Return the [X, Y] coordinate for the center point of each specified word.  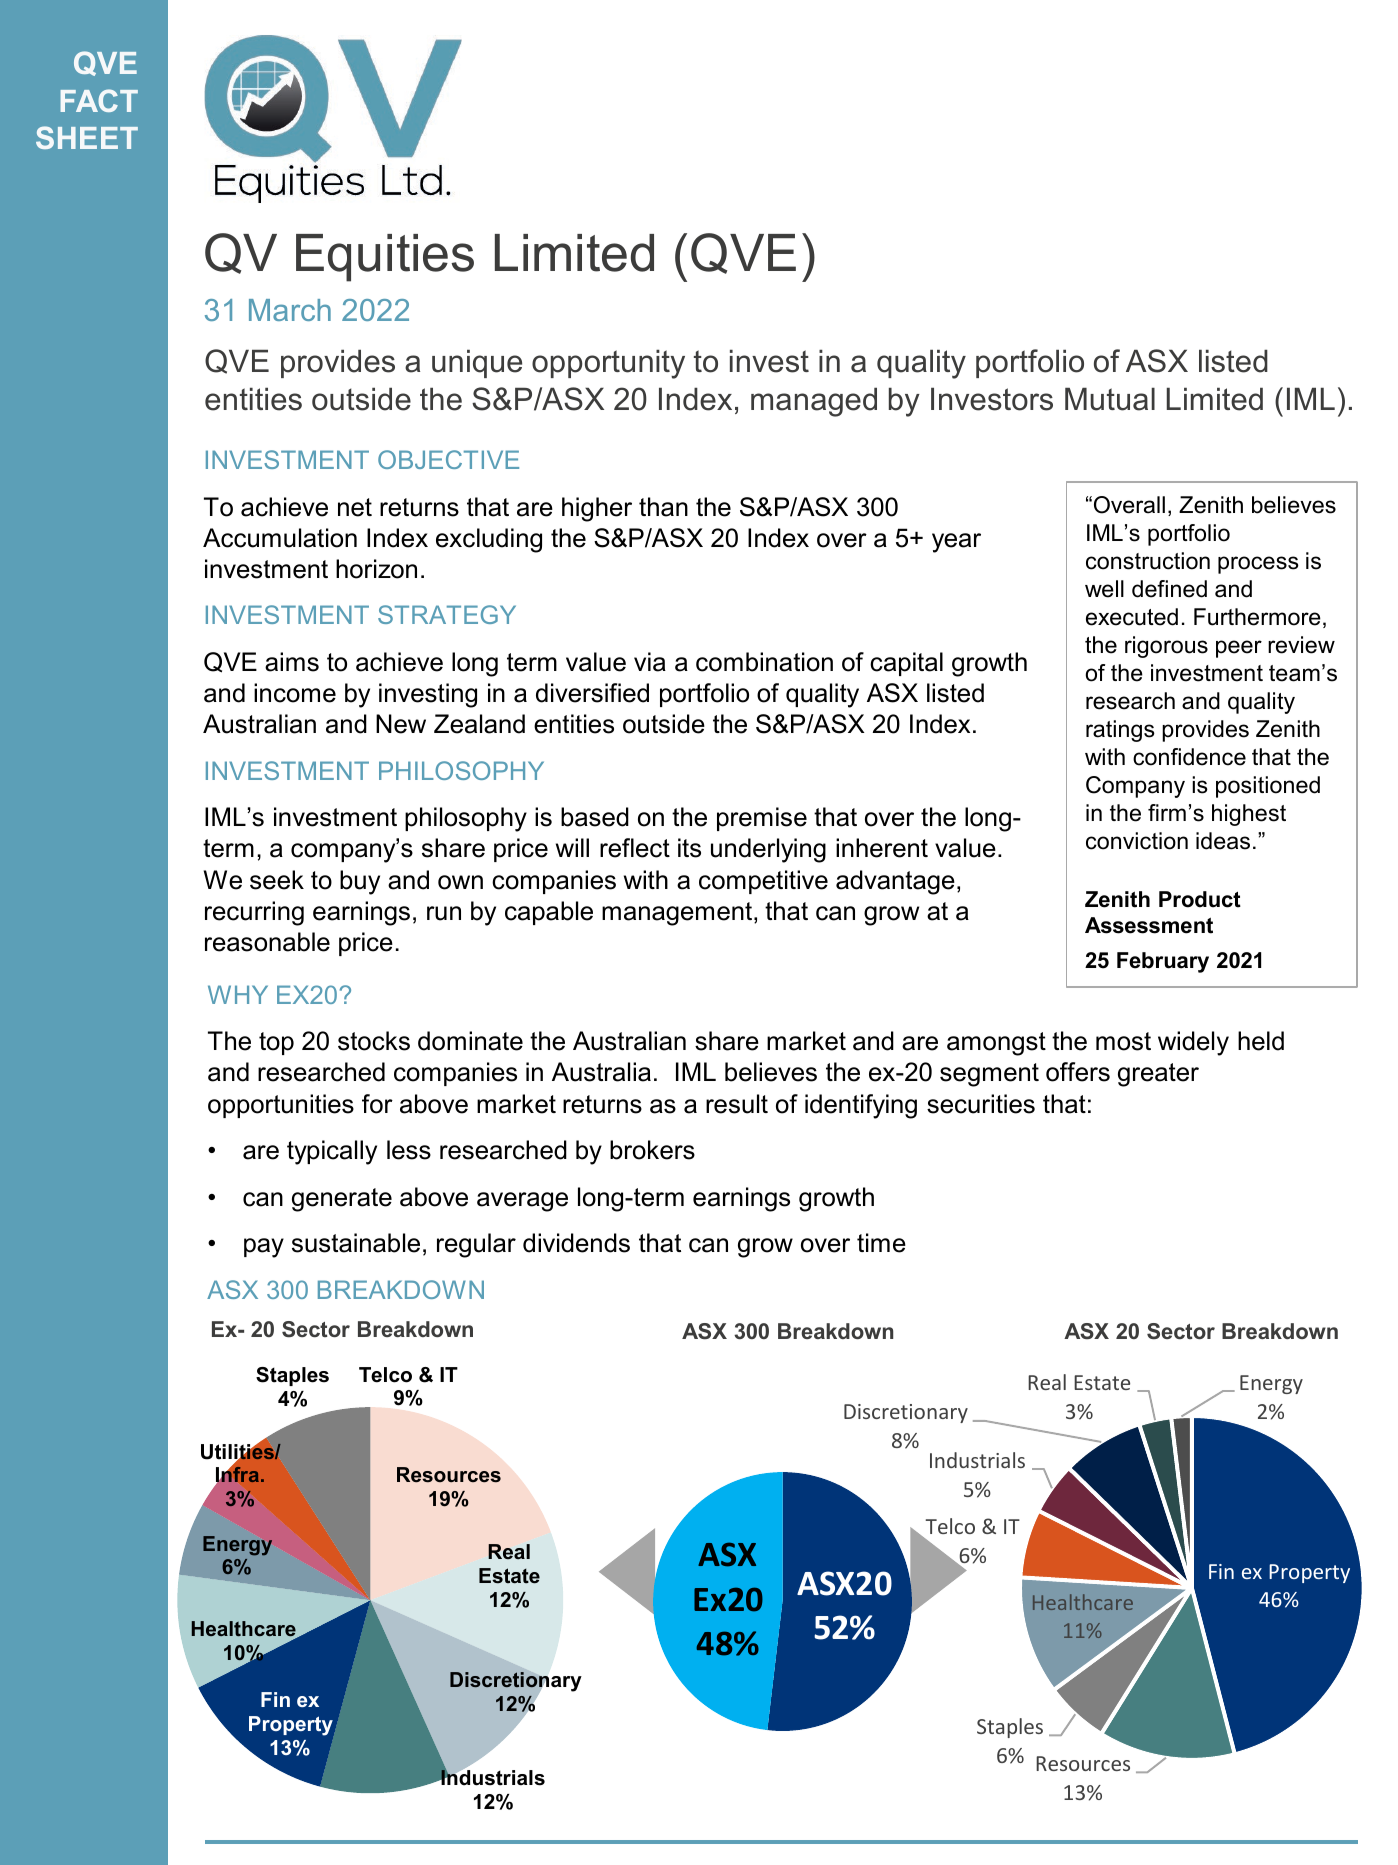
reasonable [267, 942]
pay [264, 1248]
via [650, 662]
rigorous [1166, 647]
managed [814, 402]
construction [1148, 561]
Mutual [1110, 399]
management [678, 914]
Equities [385, 258]
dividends [576, 1243]
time [881, 1243]
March [290, 310]
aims [292, 662]
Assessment [1149, 925]
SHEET [87, 137]
